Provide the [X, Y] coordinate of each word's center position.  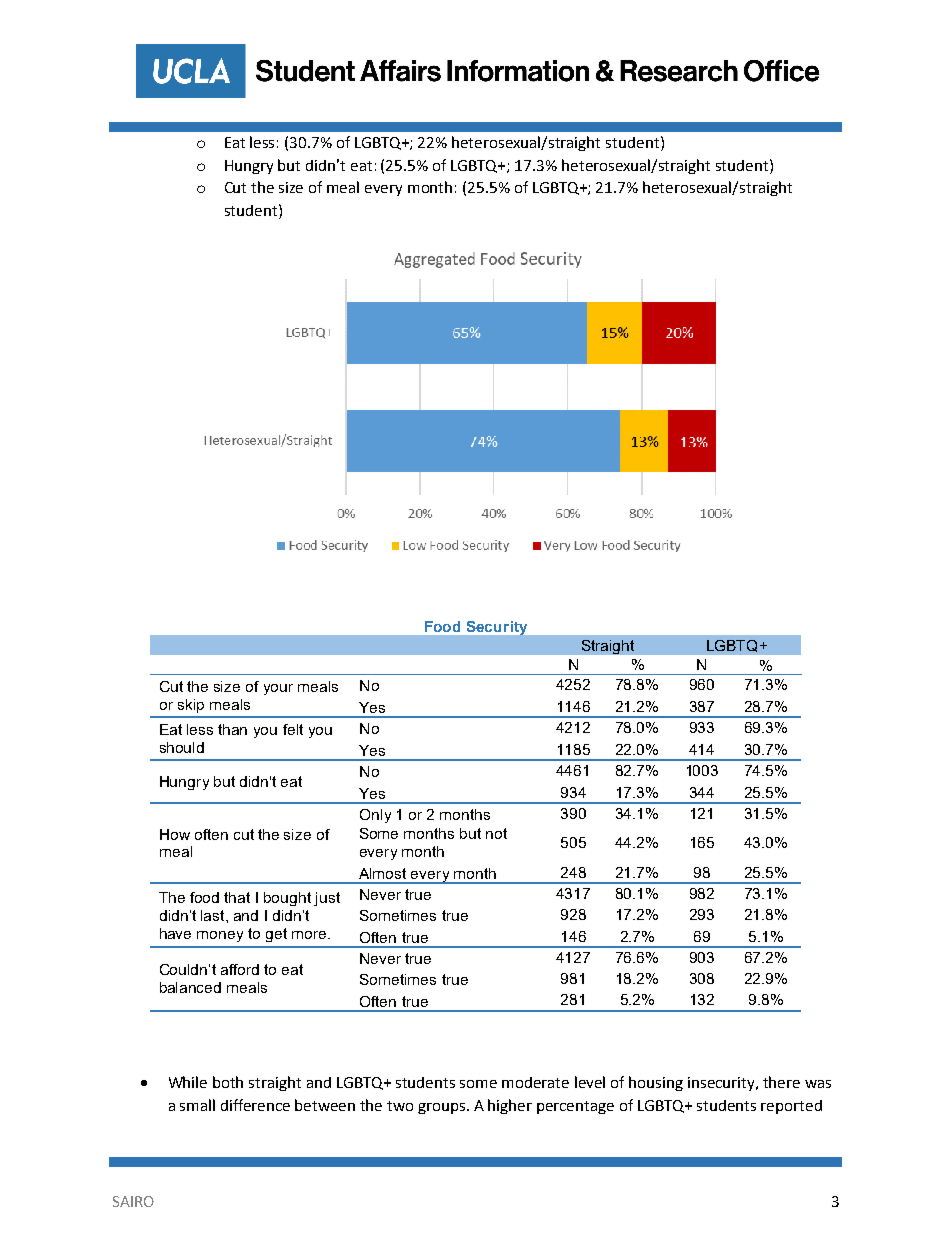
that [237, 897]
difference [255, 1105]
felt [293, 729]
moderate [535, 1082]
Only [375, 816]
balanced [190, 987]
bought [287, 899]
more [310, 935]
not [496, 833]
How [175, 834]
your [278, 689]
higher [510, 1106]
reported [791, 1107]
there [781, 1082]
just [327, 899]
